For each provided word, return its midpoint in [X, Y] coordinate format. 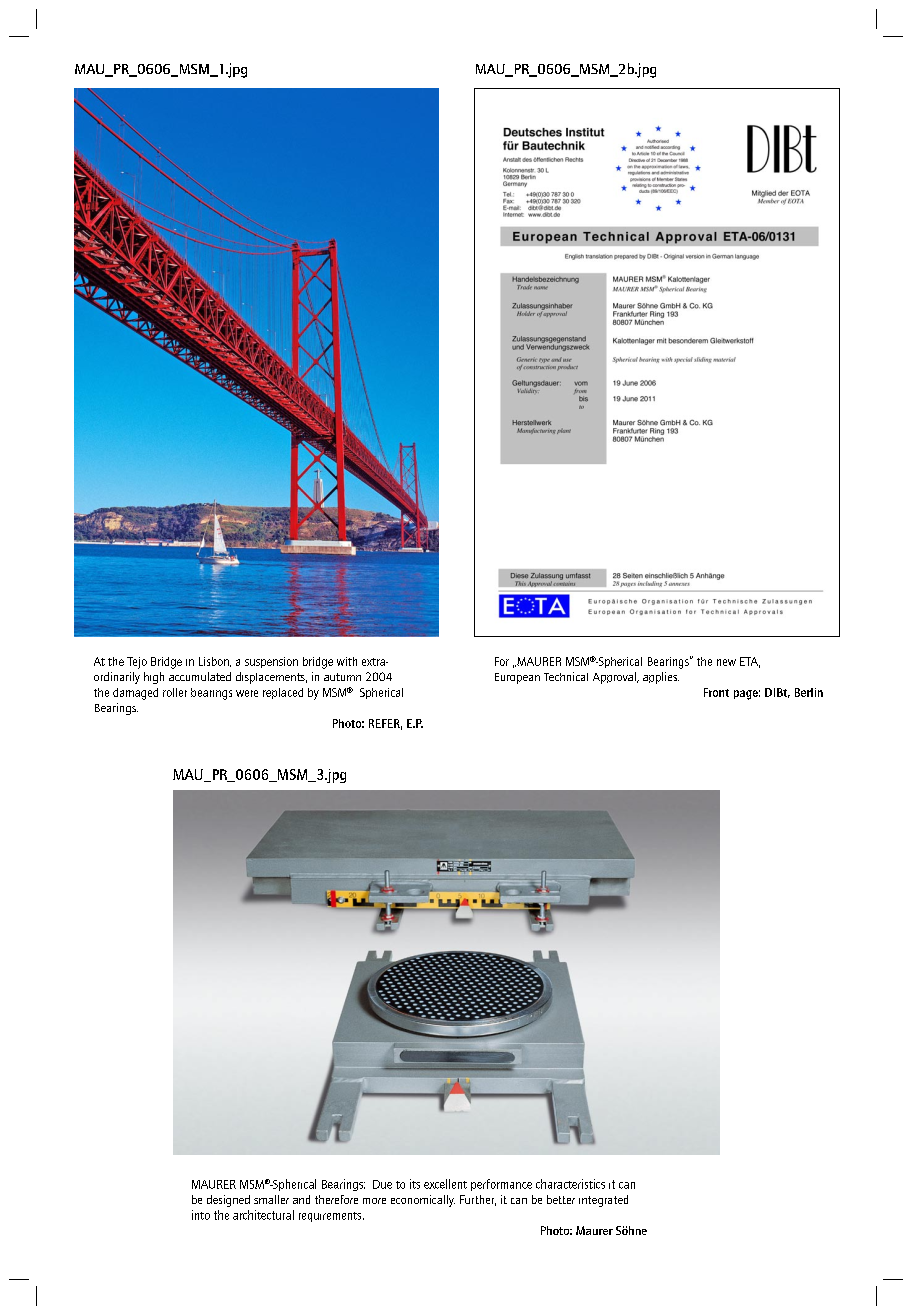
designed [228, 1201]
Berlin [809, 692]
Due [382, 1184]
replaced [283, 693]
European [517, 678]
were [247, 693]
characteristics [570, 1184]
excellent [445, 1184]
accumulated [200, 676]
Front [716, 692]
